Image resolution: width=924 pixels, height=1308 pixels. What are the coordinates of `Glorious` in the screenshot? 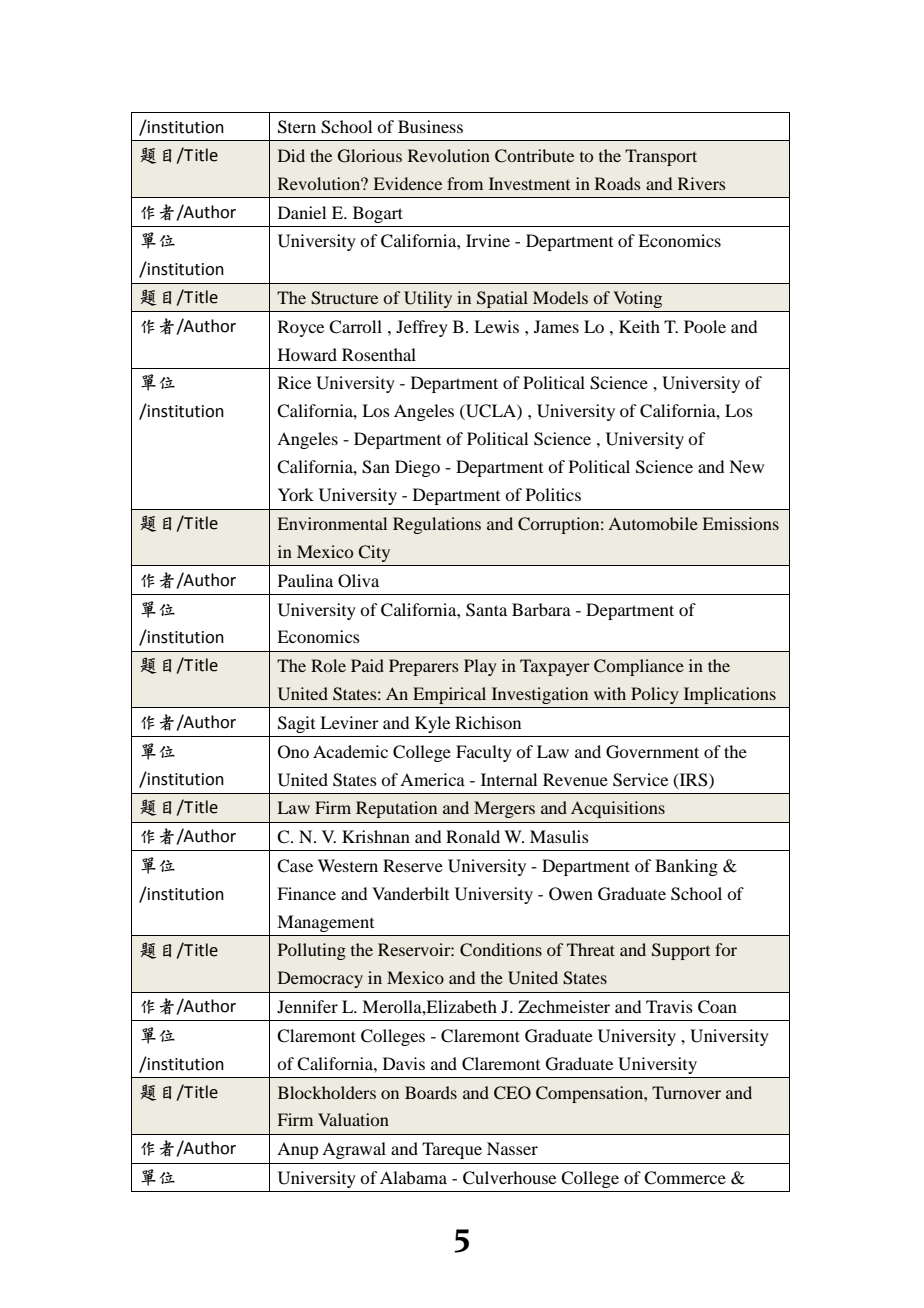 It's located at (370, 156).
